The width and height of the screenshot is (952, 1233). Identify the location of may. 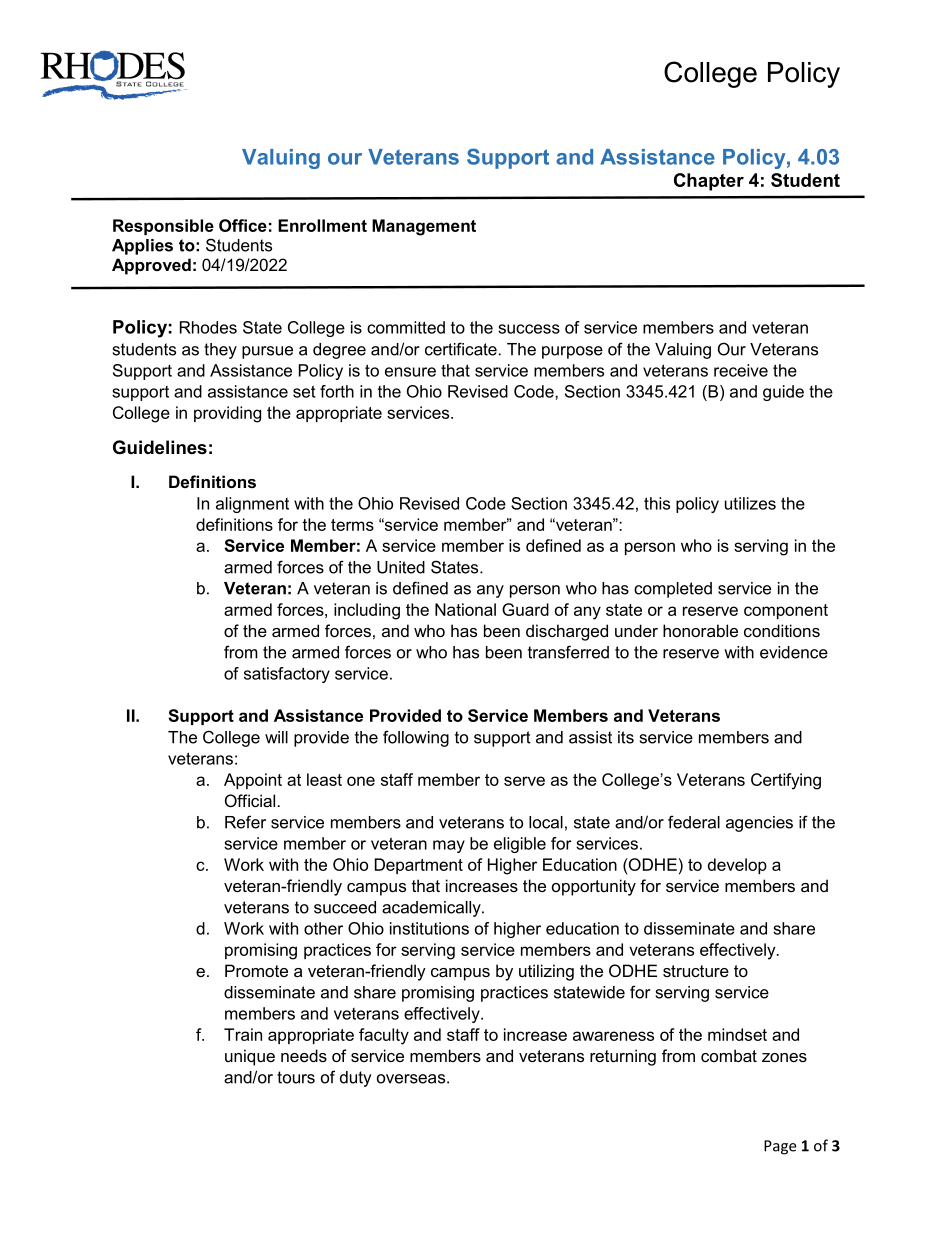
(449, 846).
